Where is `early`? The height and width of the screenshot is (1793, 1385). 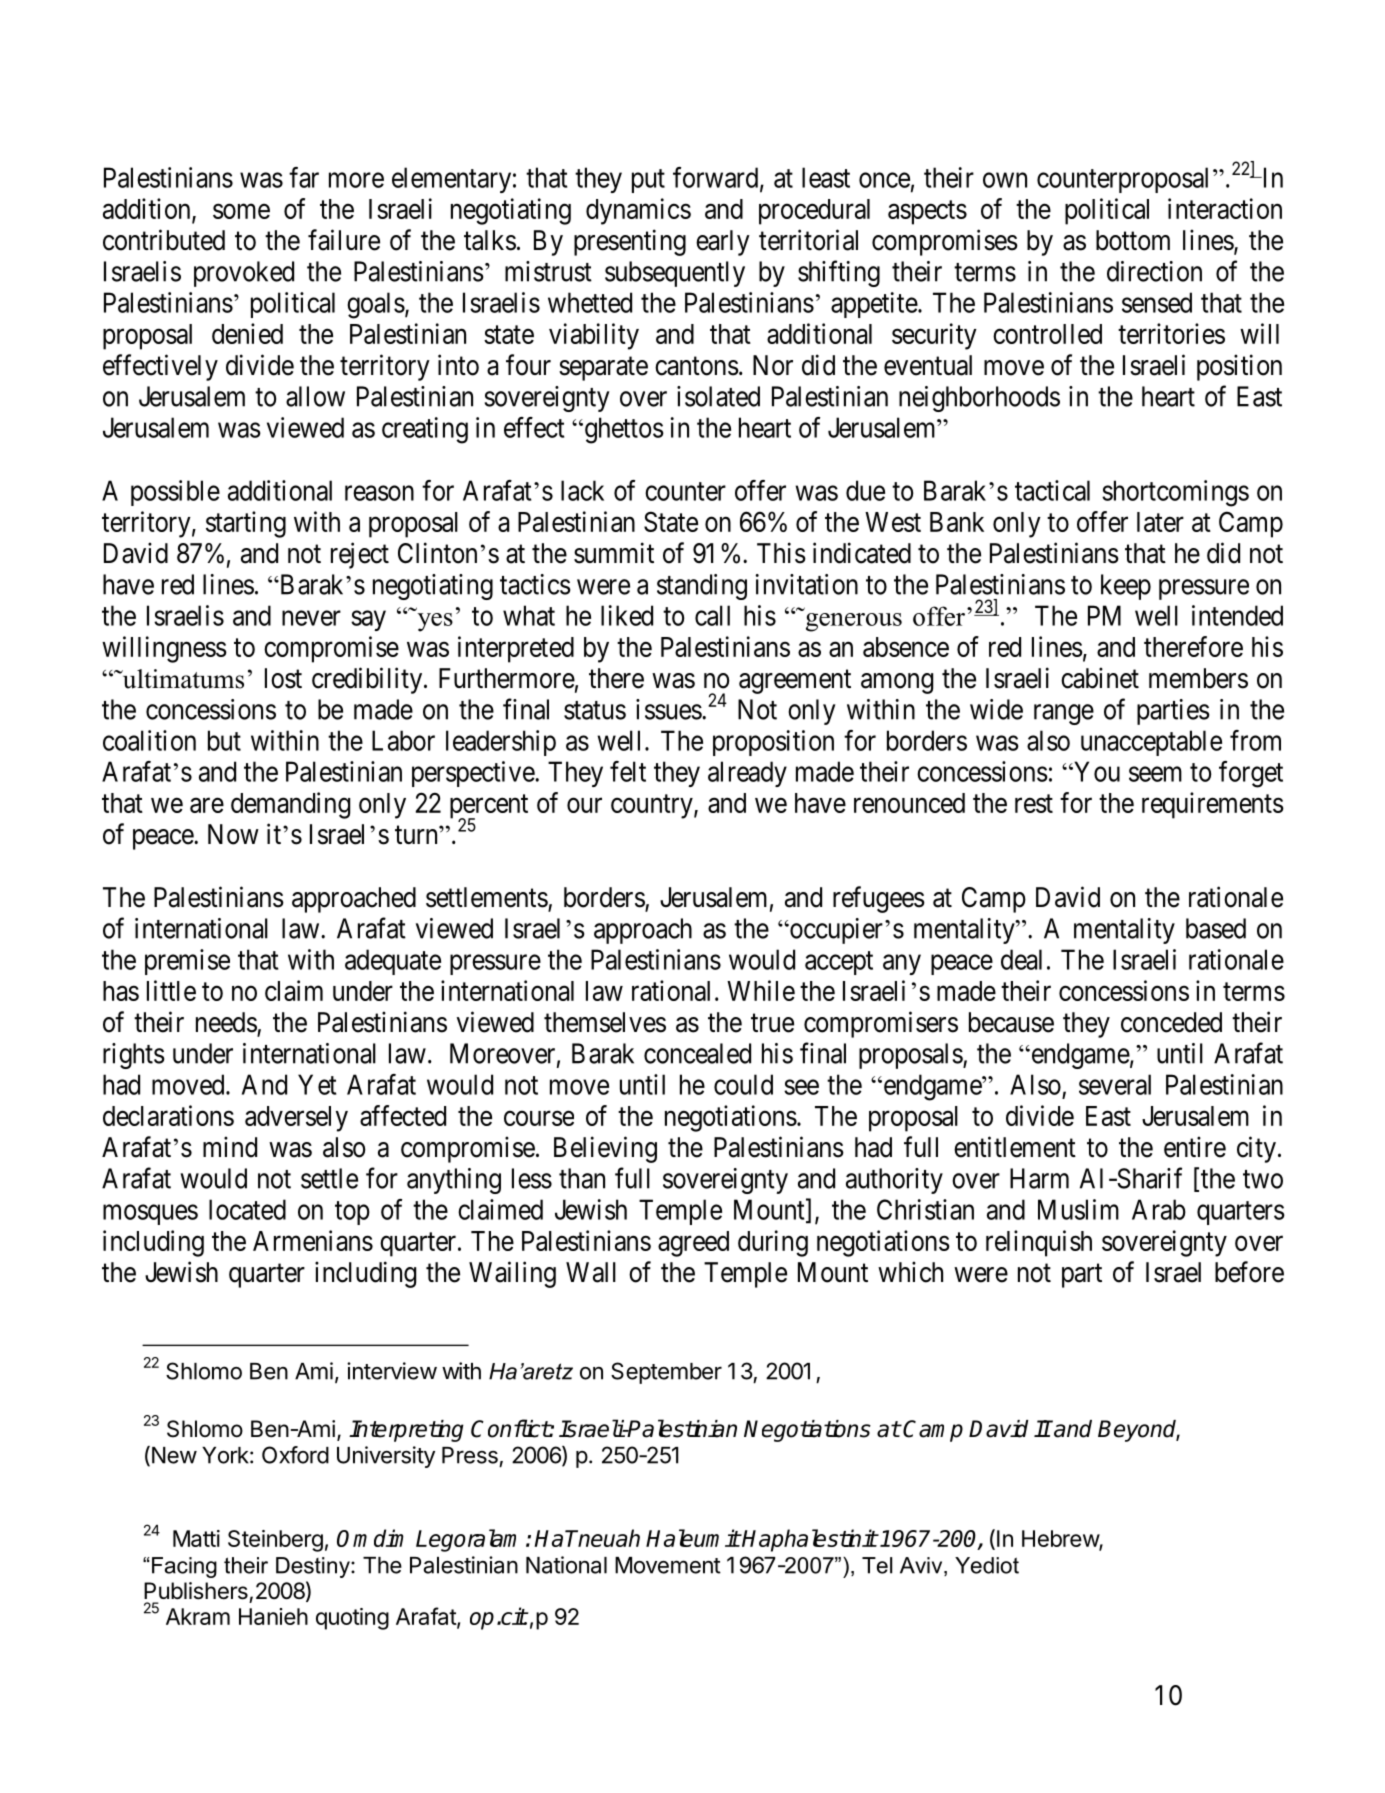
early is located at coordinates (723, 243).
